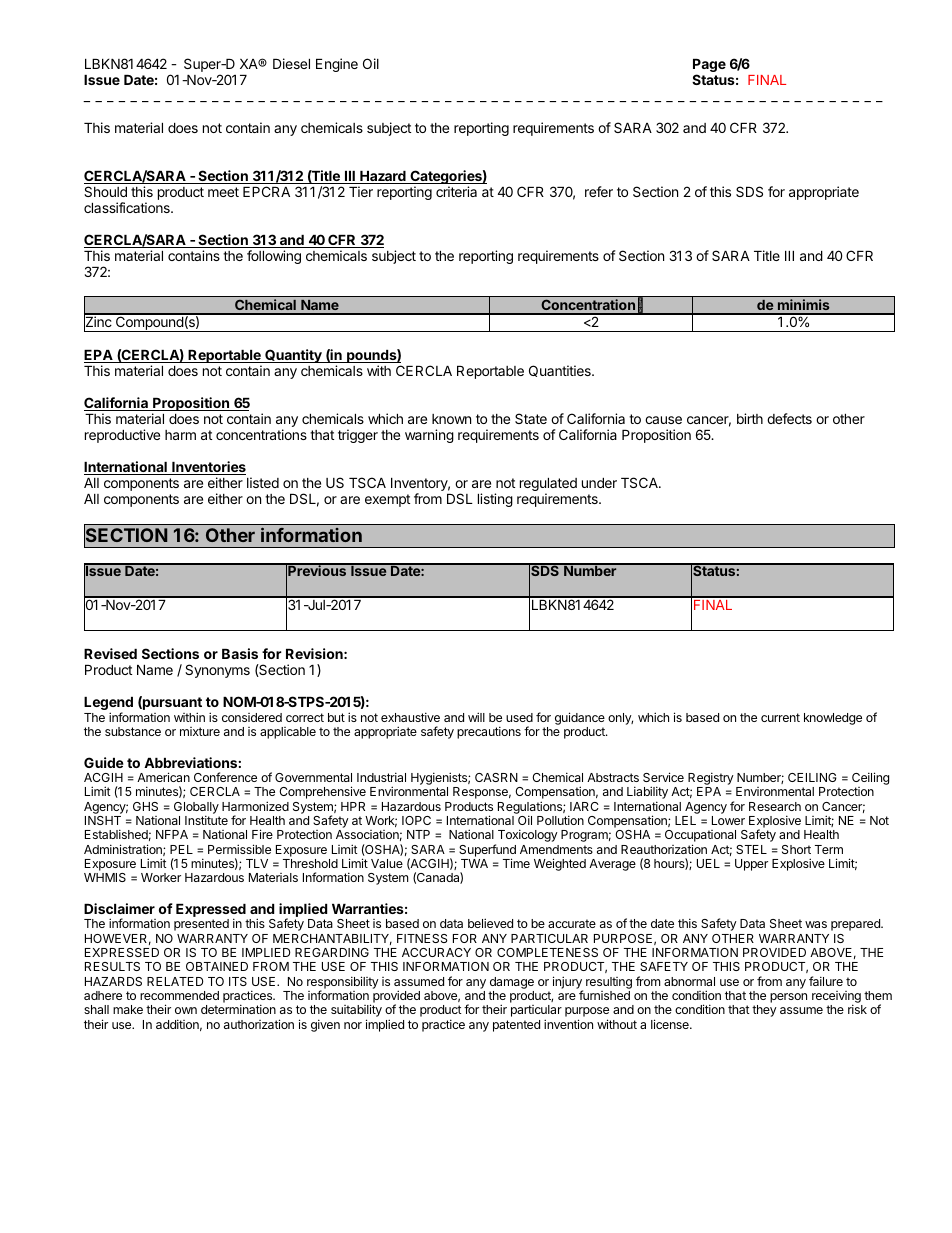 This screenshot has width=952, height=1233. I want to click on Diesel, so click(291, 63).
